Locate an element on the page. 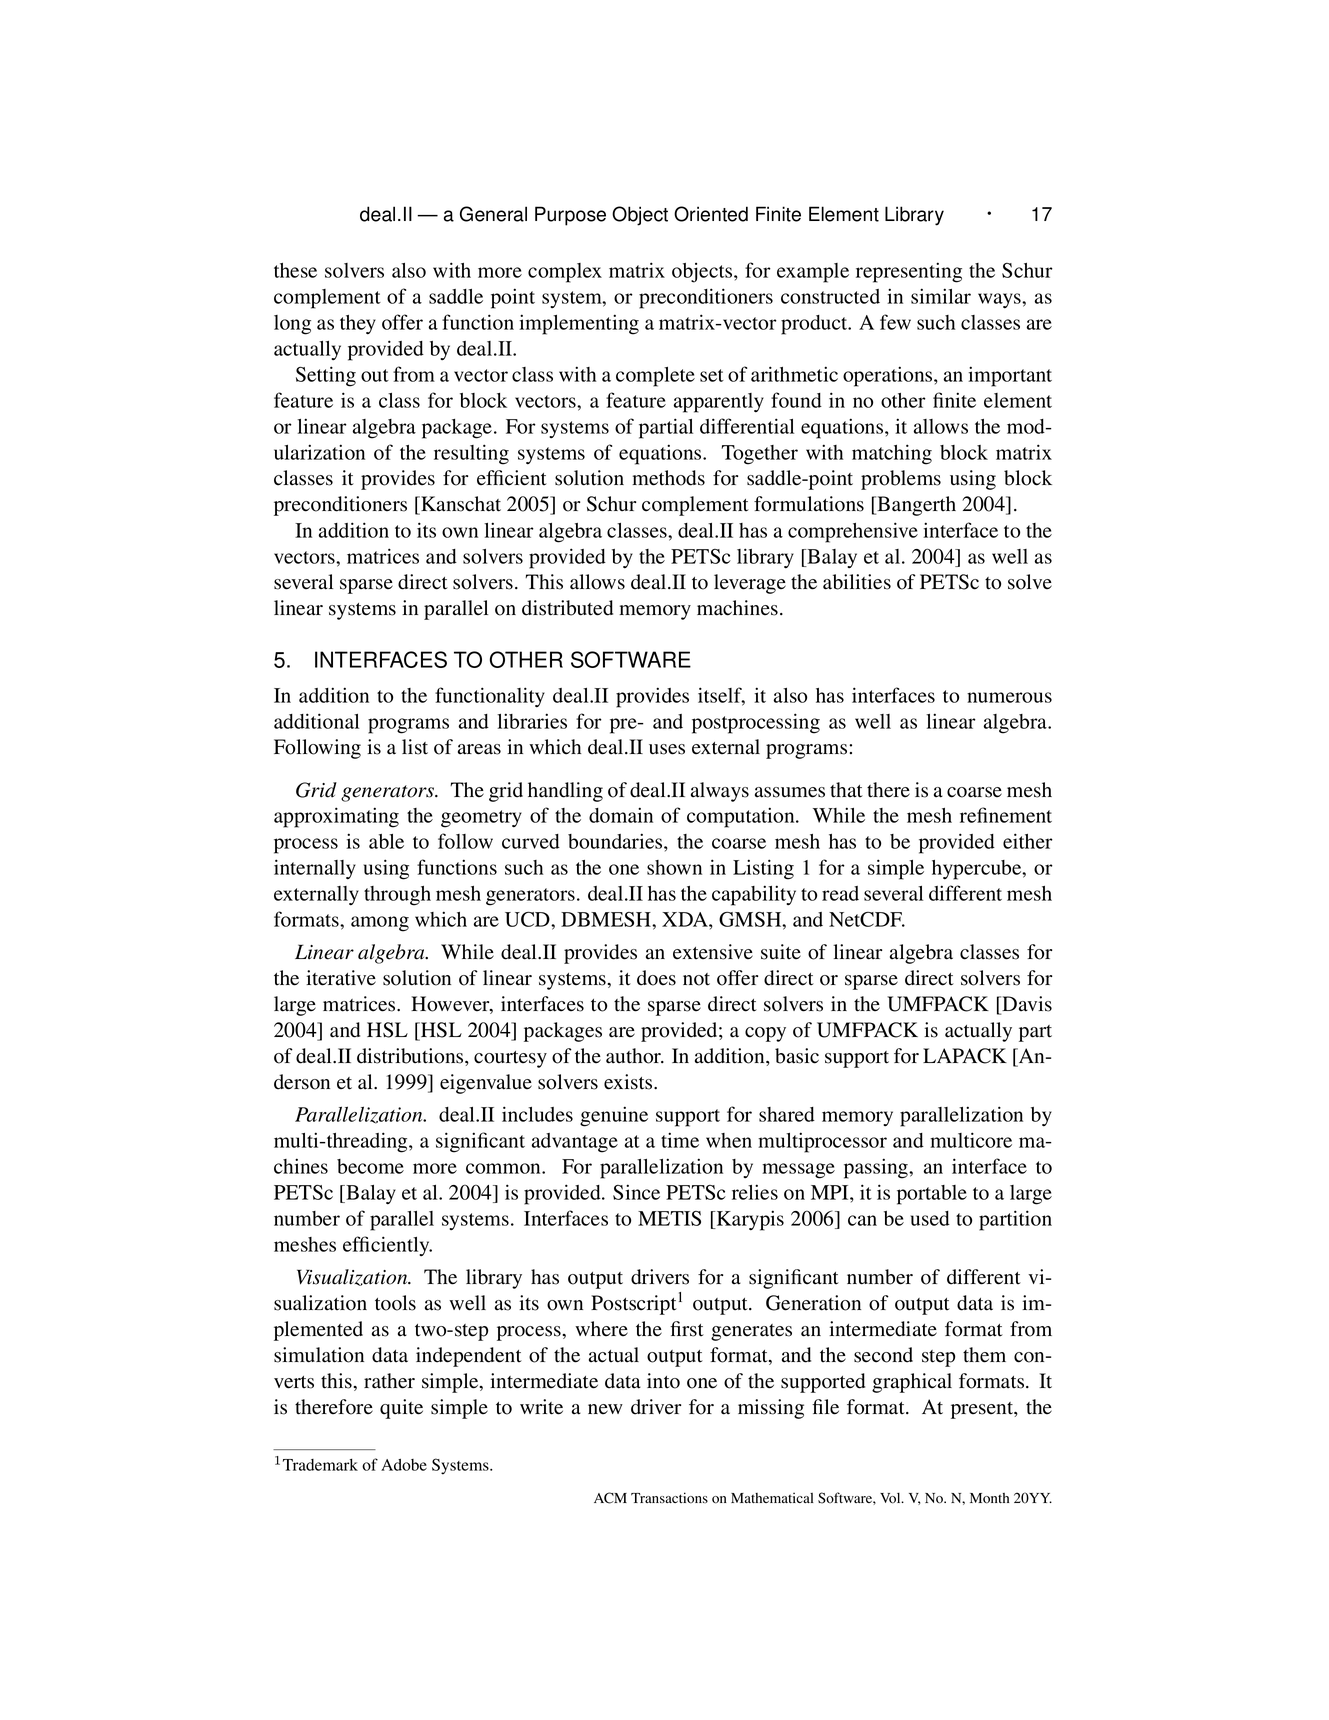 The height and width of the document is (1720, 1329). used is located at coordinates (930, 1218).
